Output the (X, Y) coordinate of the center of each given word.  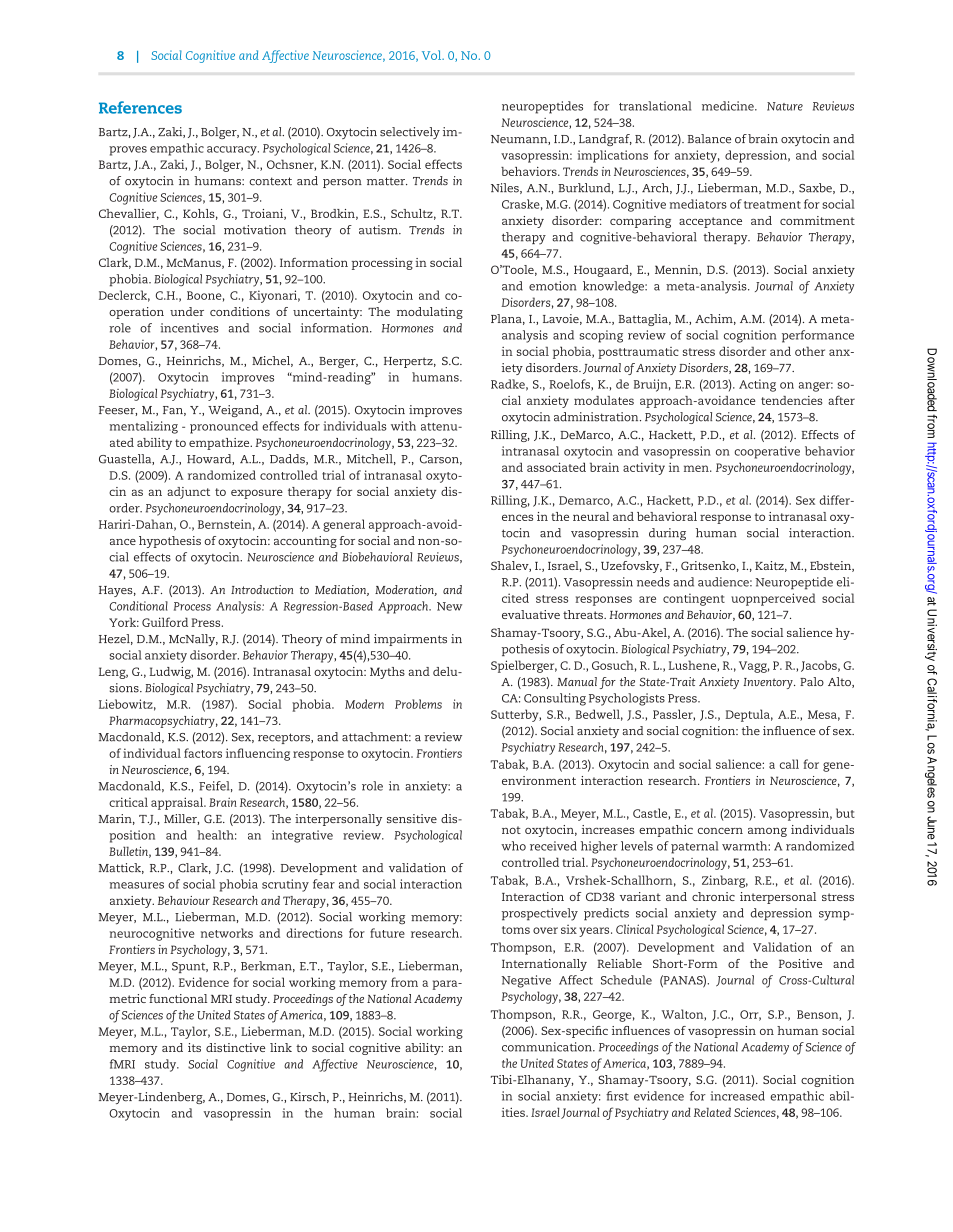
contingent (694, 599)
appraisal (178, 803)
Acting (757, 385)
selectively (410, 133)
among (767, 832)
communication (548, 1047)
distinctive (236, 1047)
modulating (430, 313)
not (511, 830)
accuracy (233, 151)
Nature (785, 106)
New (449, 606)
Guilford (165, 622)
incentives (189, 328)
